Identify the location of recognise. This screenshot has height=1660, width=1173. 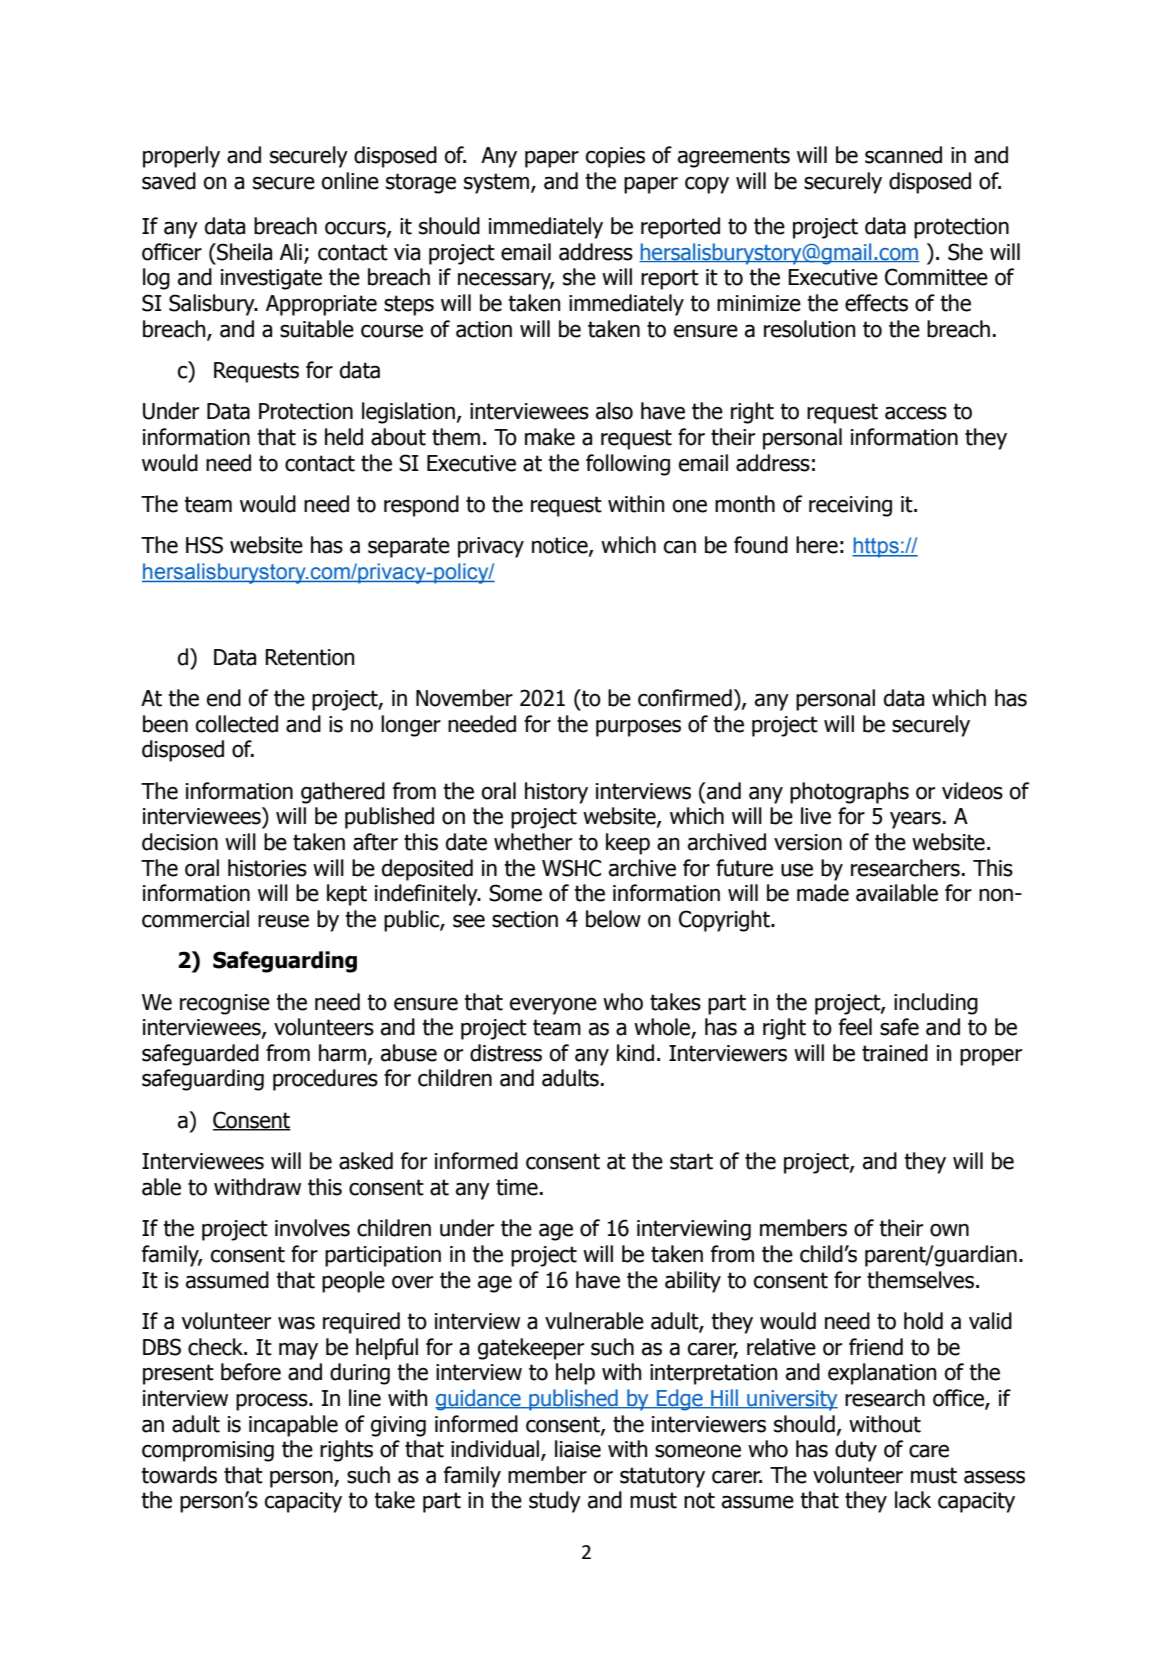
(225, 1004).
